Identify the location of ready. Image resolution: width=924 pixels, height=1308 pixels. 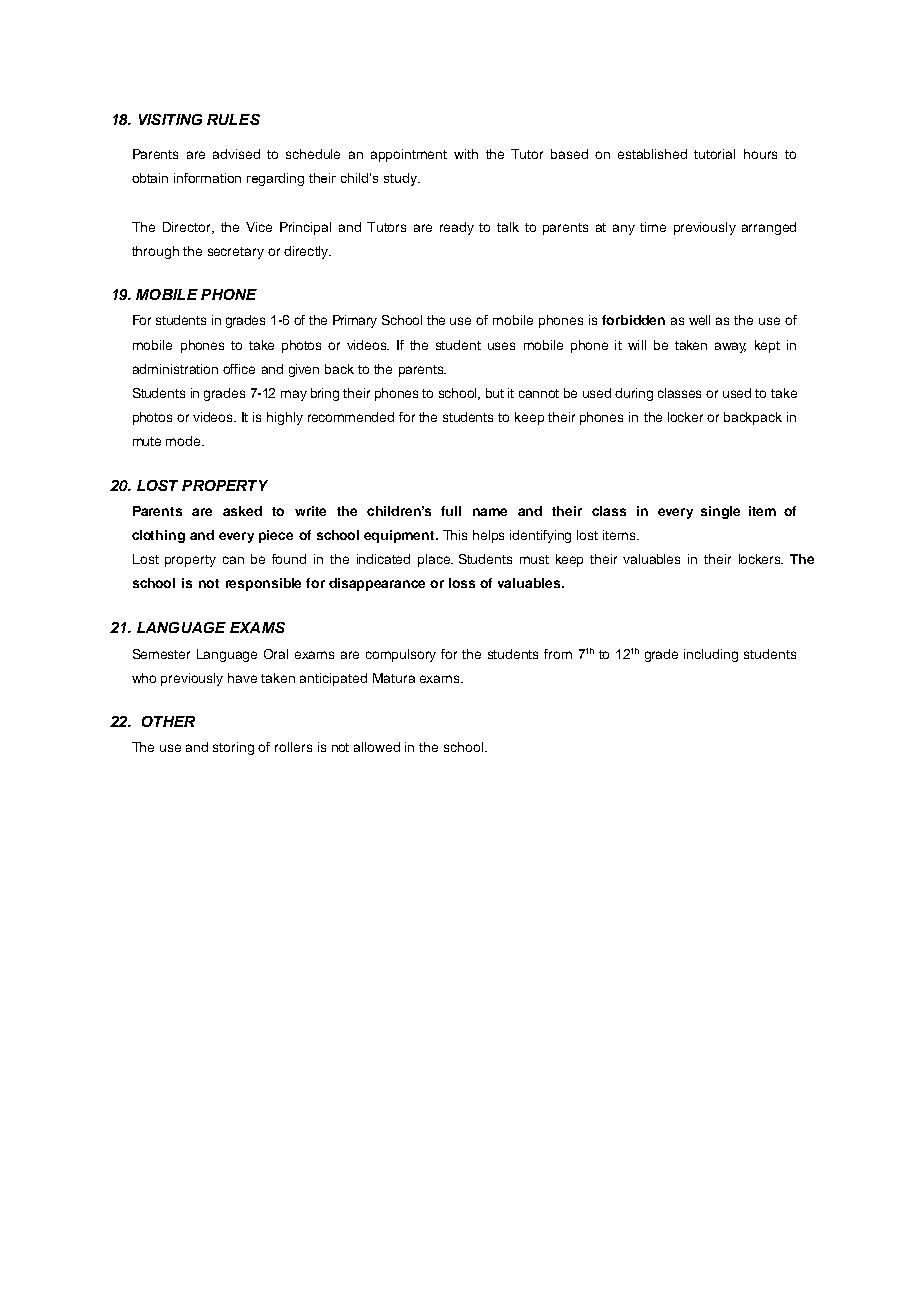
(457, 228).
